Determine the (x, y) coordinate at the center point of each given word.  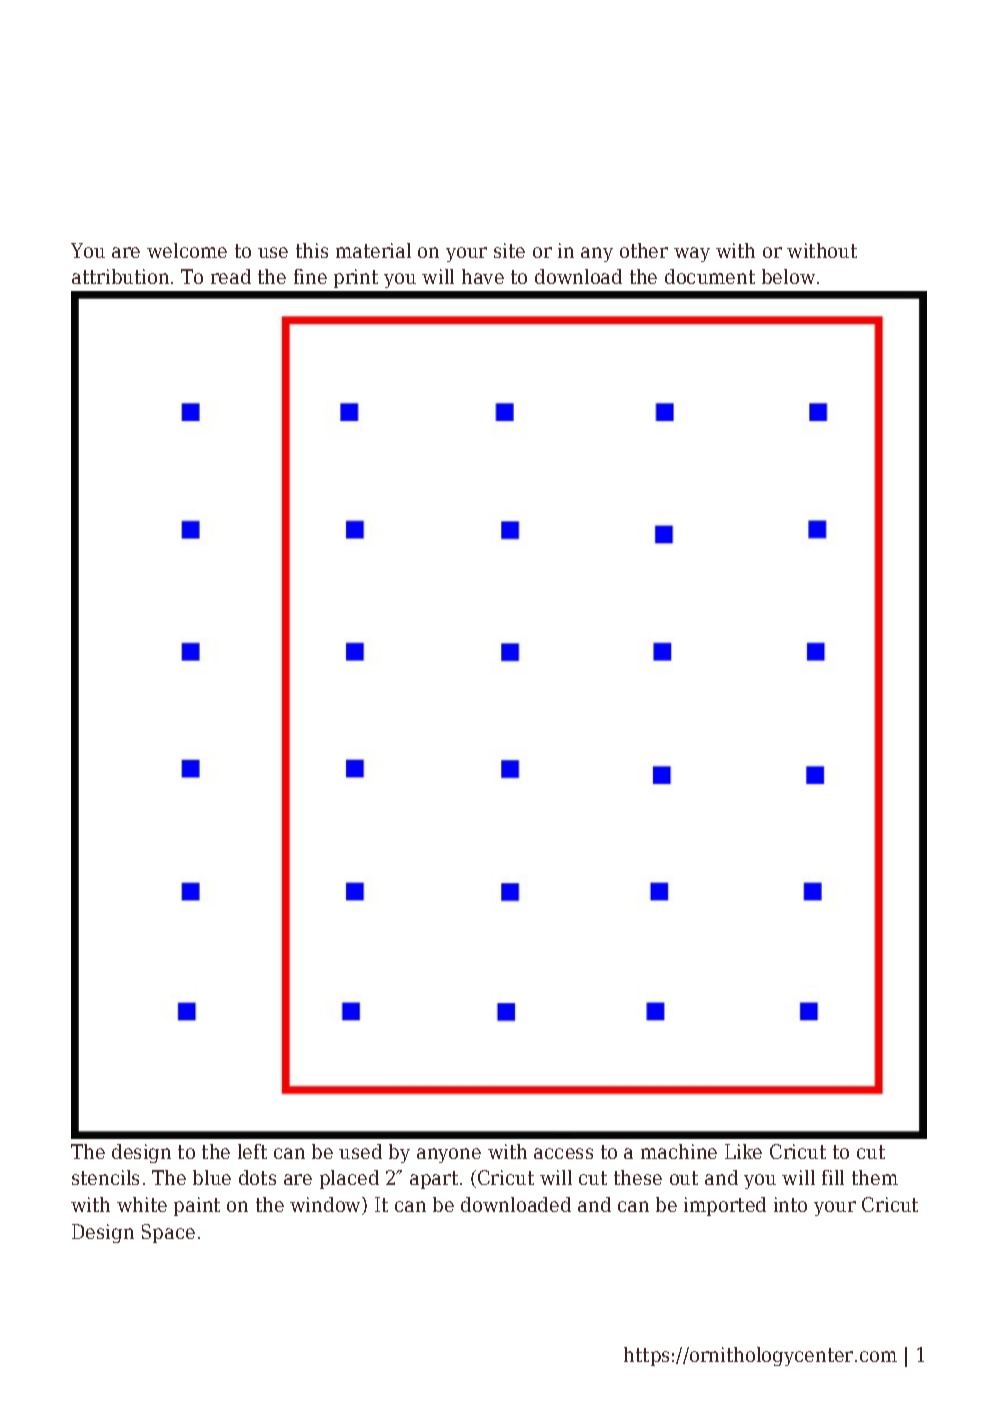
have (483, 276)
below (790, 276)
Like (743, 1151)
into (790, 1204)
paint (197, 1206)
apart (435, 1180)
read (231, 276)
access (563, 1153)
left (252, 1151)
